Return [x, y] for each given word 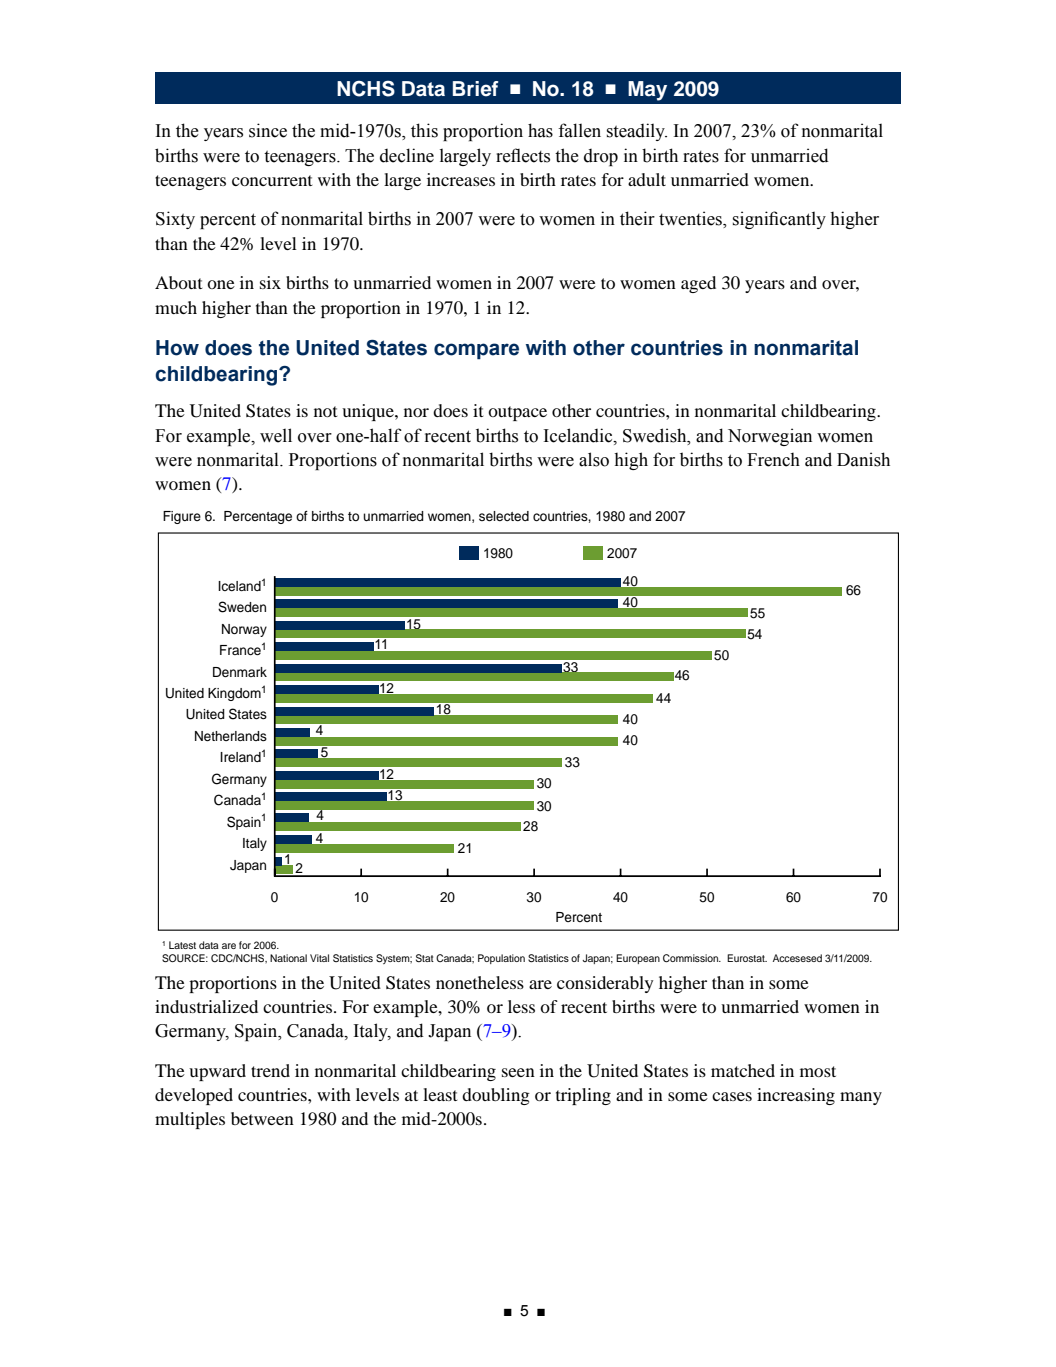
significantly [779, 220]
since [268, 130]
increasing [796, 1096]
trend [270, 1070]
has [540, 130]
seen [518, 1072]
